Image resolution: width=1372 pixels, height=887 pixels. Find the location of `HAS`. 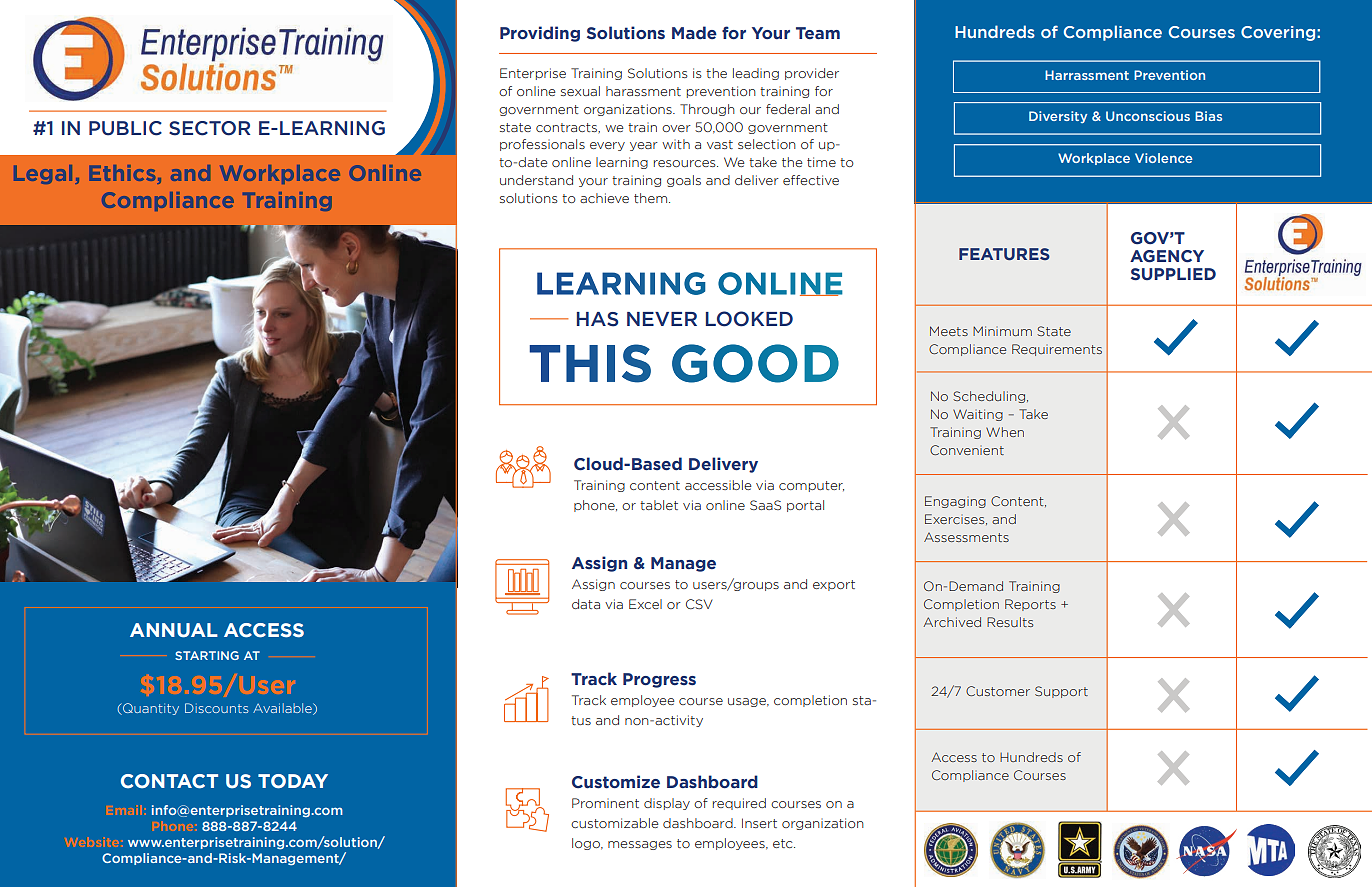

HAS is located at coordinates (597, 319).
